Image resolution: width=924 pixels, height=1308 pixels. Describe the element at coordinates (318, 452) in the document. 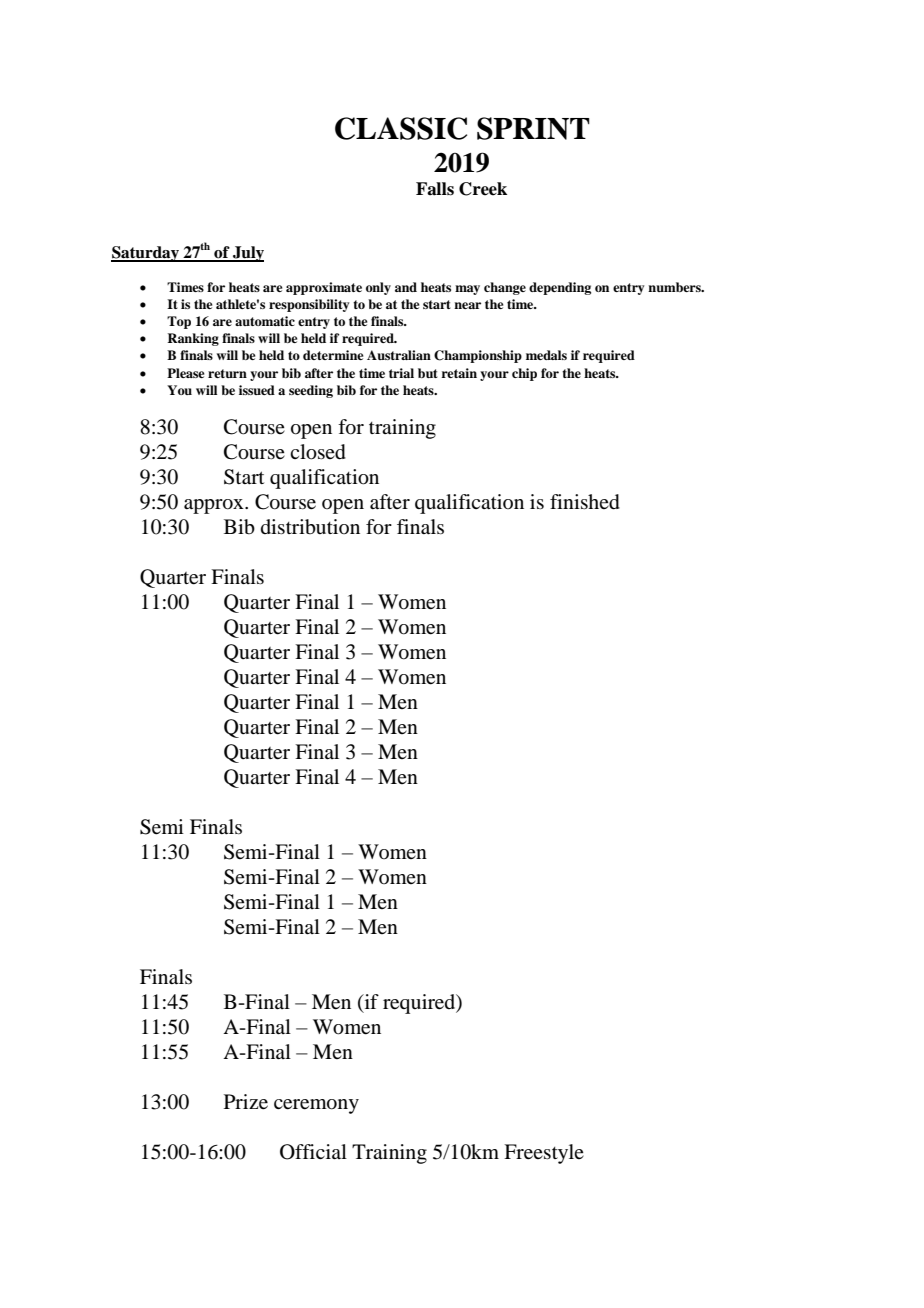

I see `closed` at that location.
